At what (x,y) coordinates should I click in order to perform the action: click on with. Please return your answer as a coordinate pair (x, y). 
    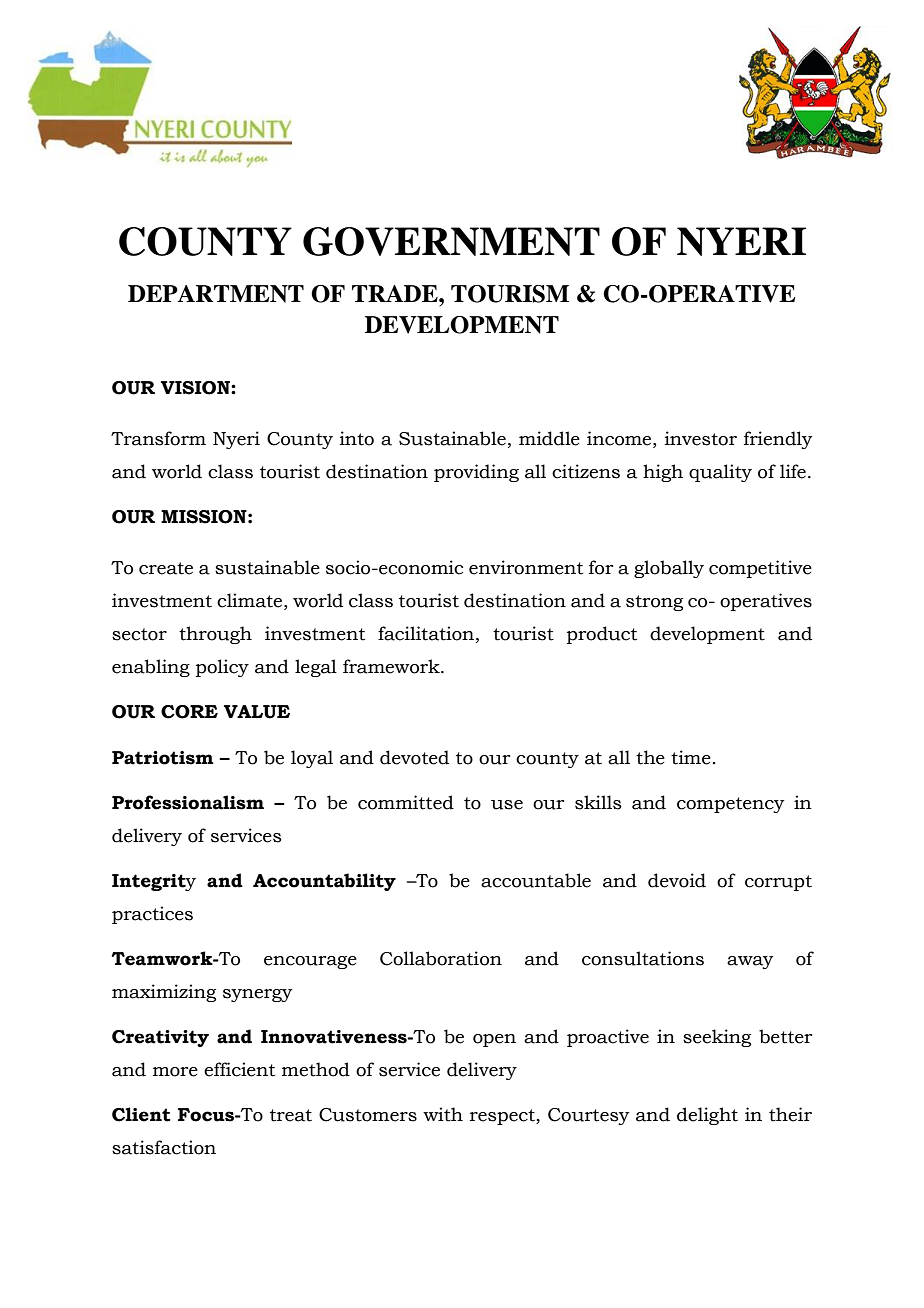
    Looking at the image, I should click on (443, 1114).
